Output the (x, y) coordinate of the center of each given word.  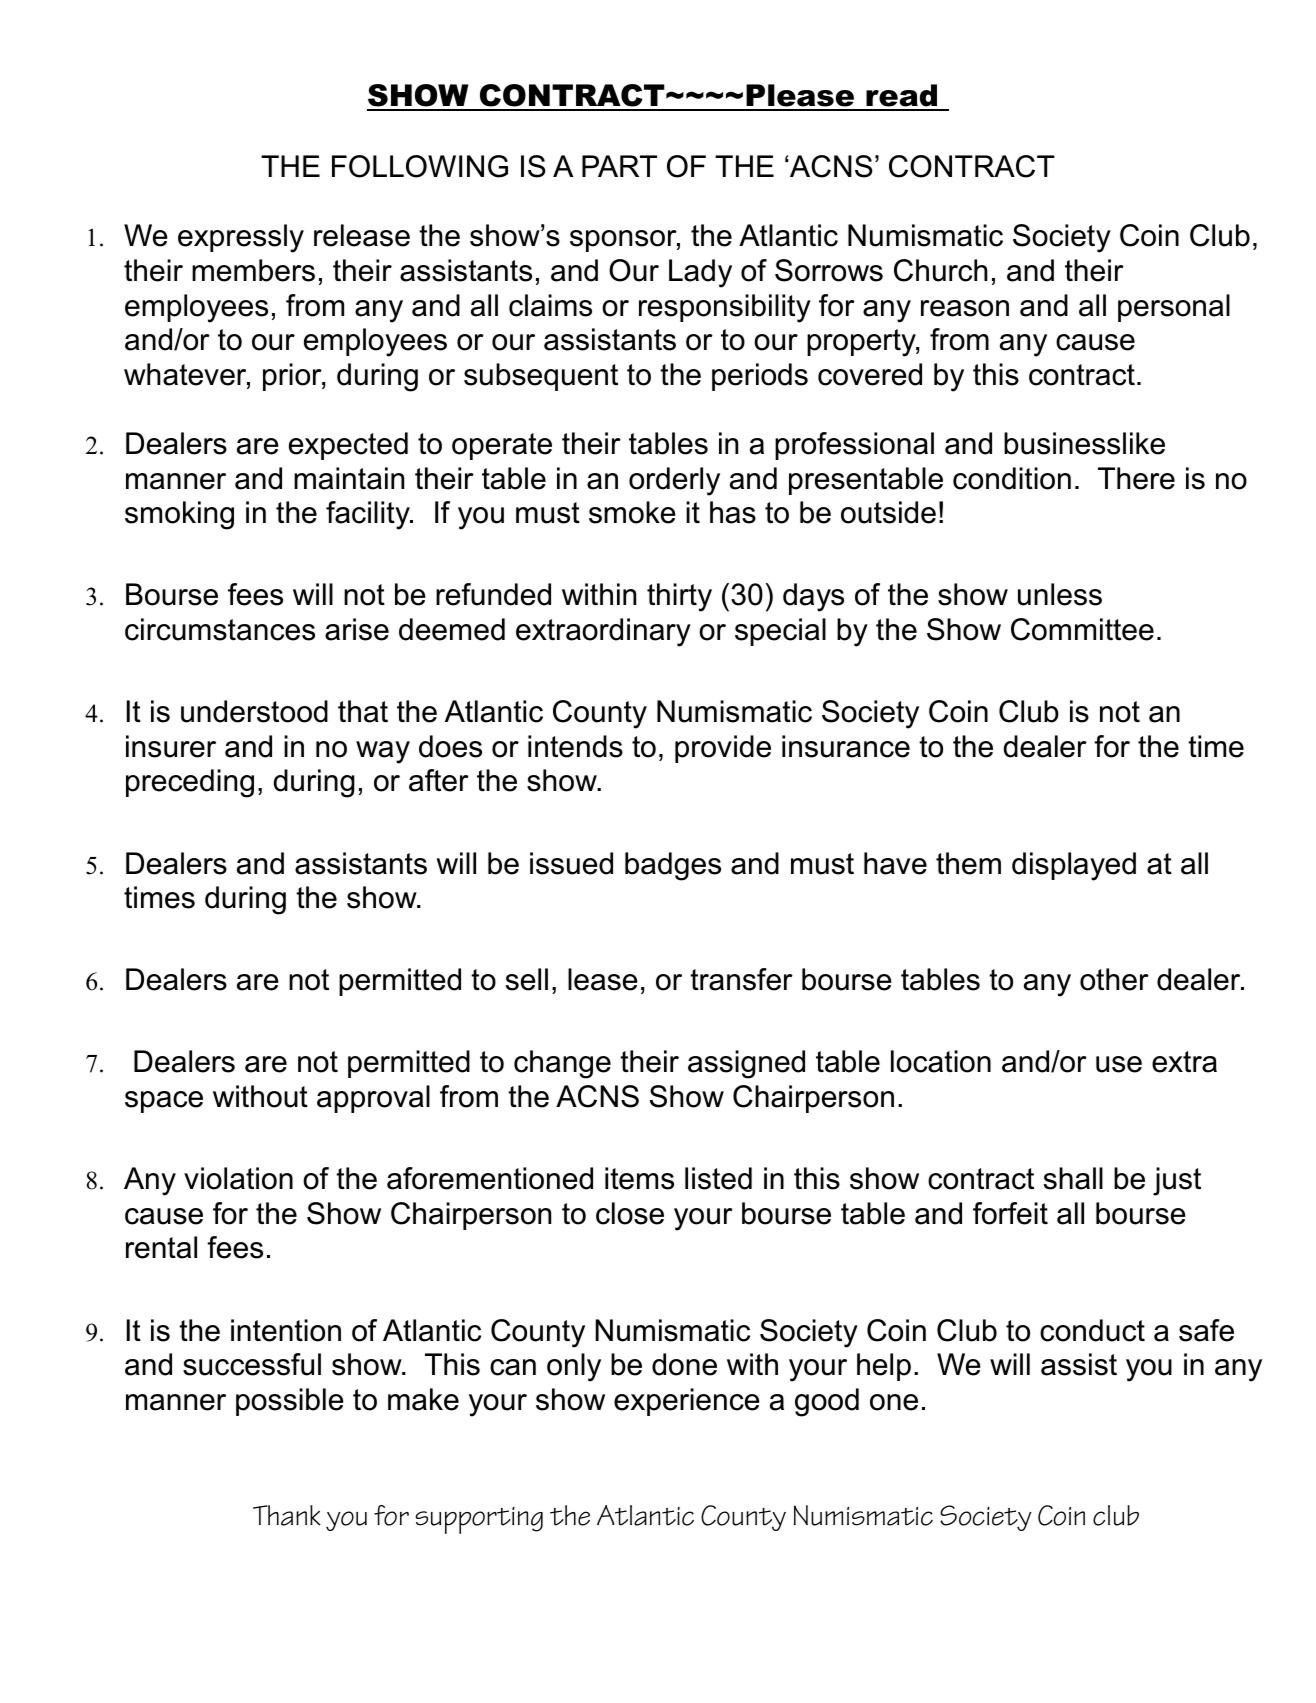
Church (941, 270)
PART (619, 166)
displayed (1074, 866)
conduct (1092, 1330)
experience (687, 1402)
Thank (287, 1515)
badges (673, 866)
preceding (190, 783)
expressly (241, 238)
